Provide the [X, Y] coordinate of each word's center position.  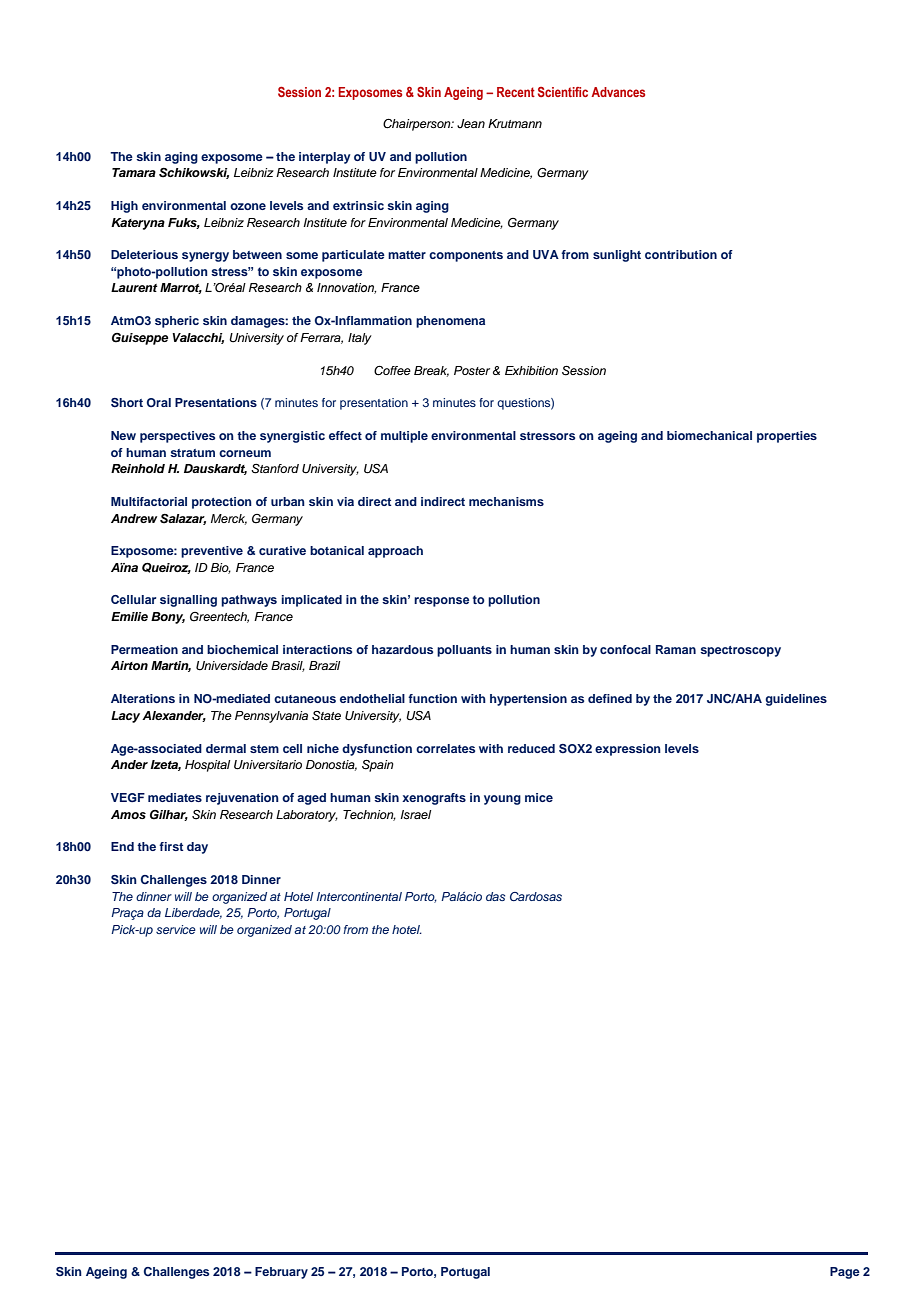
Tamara [134, 172]
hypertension [528, 700]
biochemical [242, 649]
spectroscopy [740, 651]
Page [845, 1273]
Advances [618, 92]
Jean [471, 124]
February [281, 1273]
